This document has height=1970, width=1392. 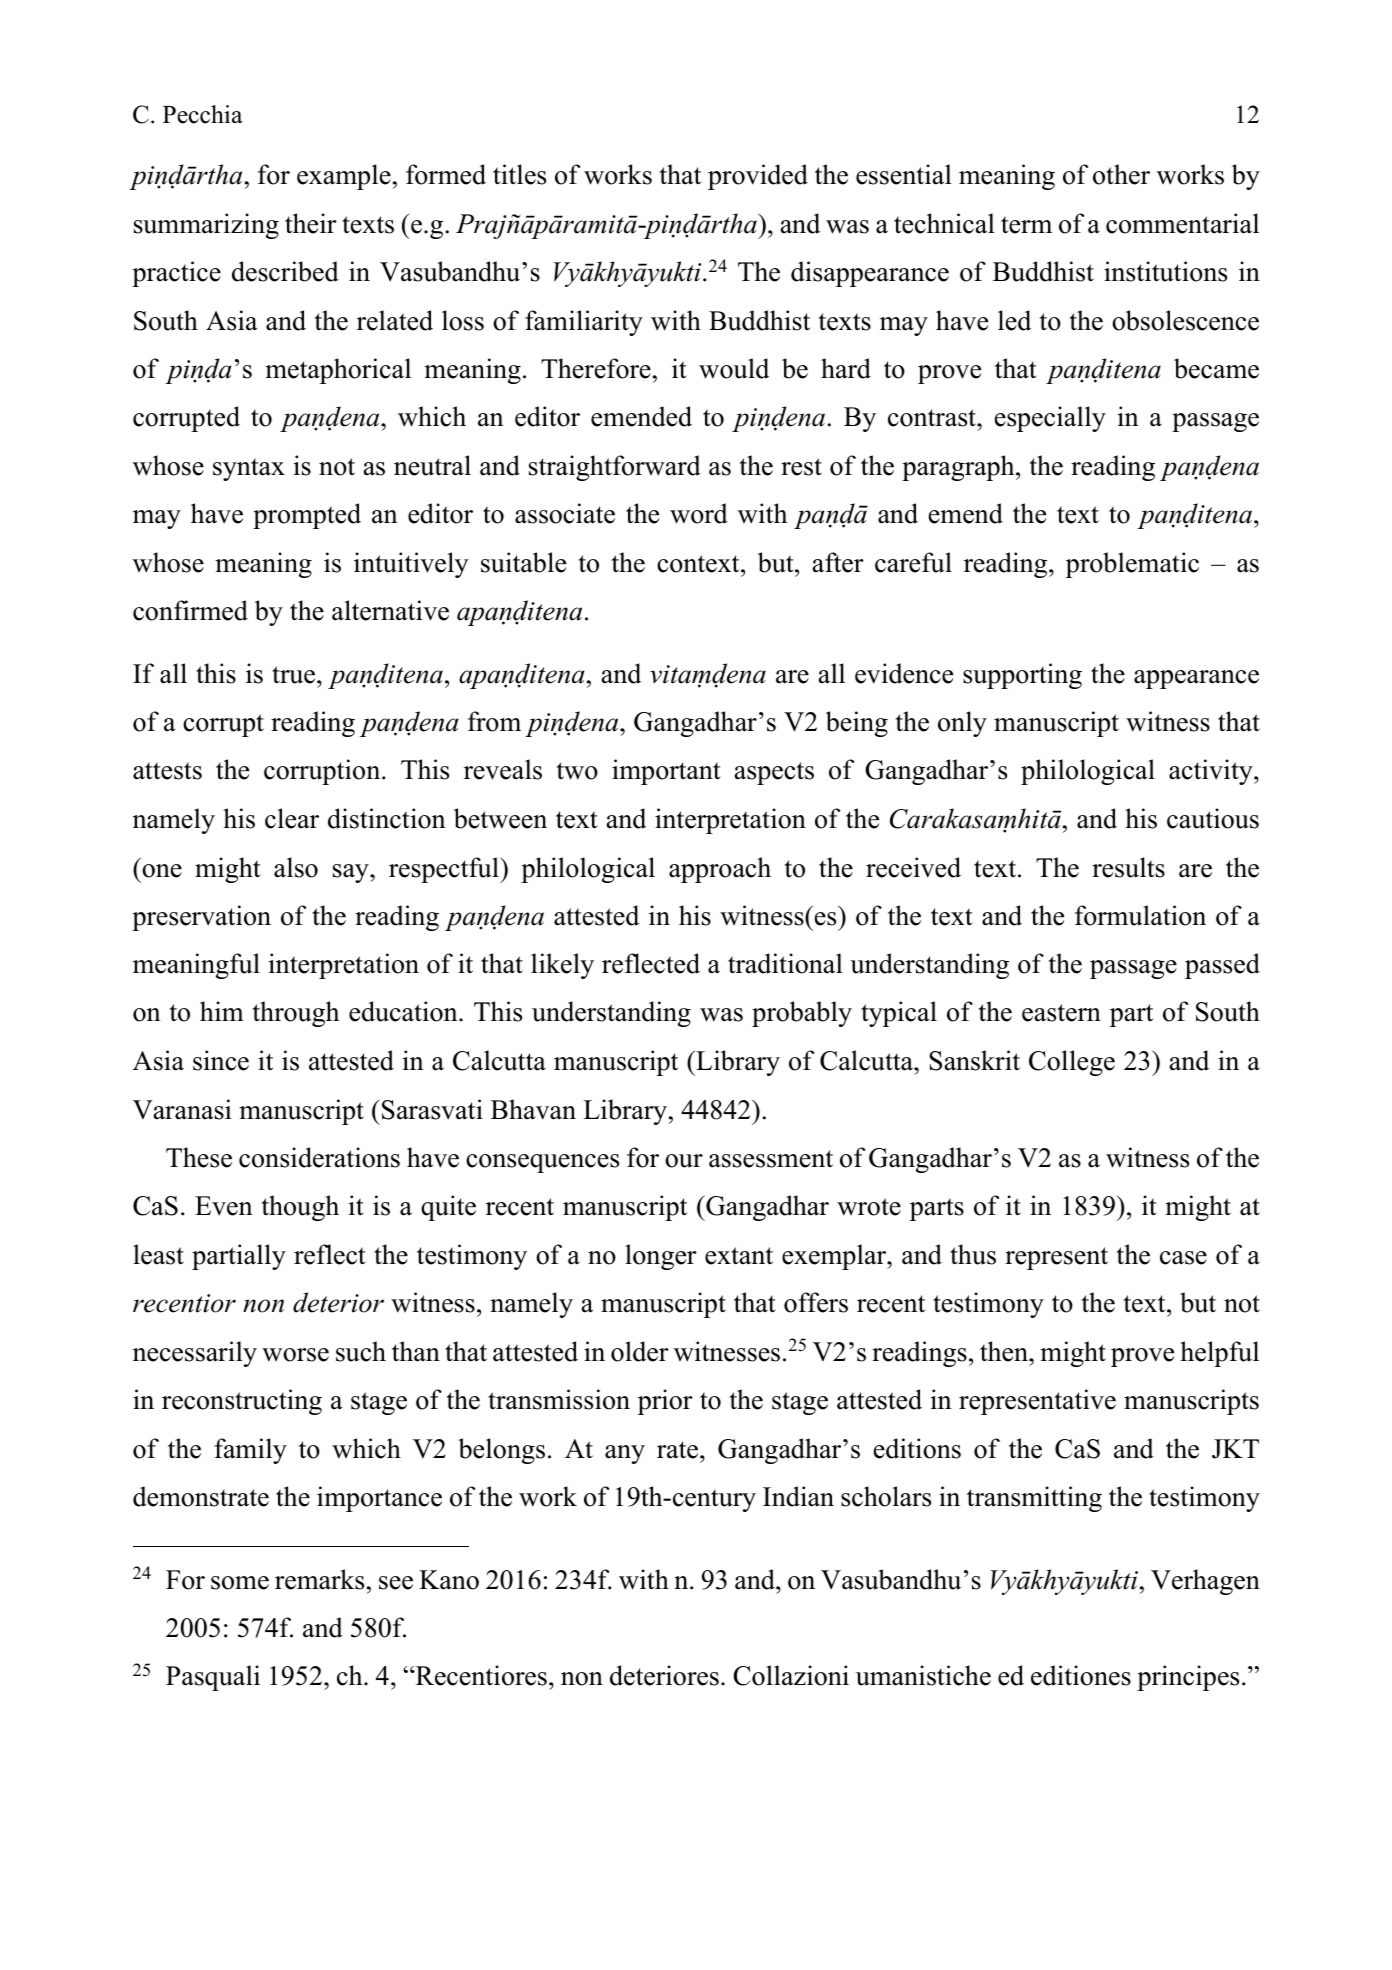 What do you see at coordinates (311, 223) in the document?
I see `their` at bounding box center [311, 223].
